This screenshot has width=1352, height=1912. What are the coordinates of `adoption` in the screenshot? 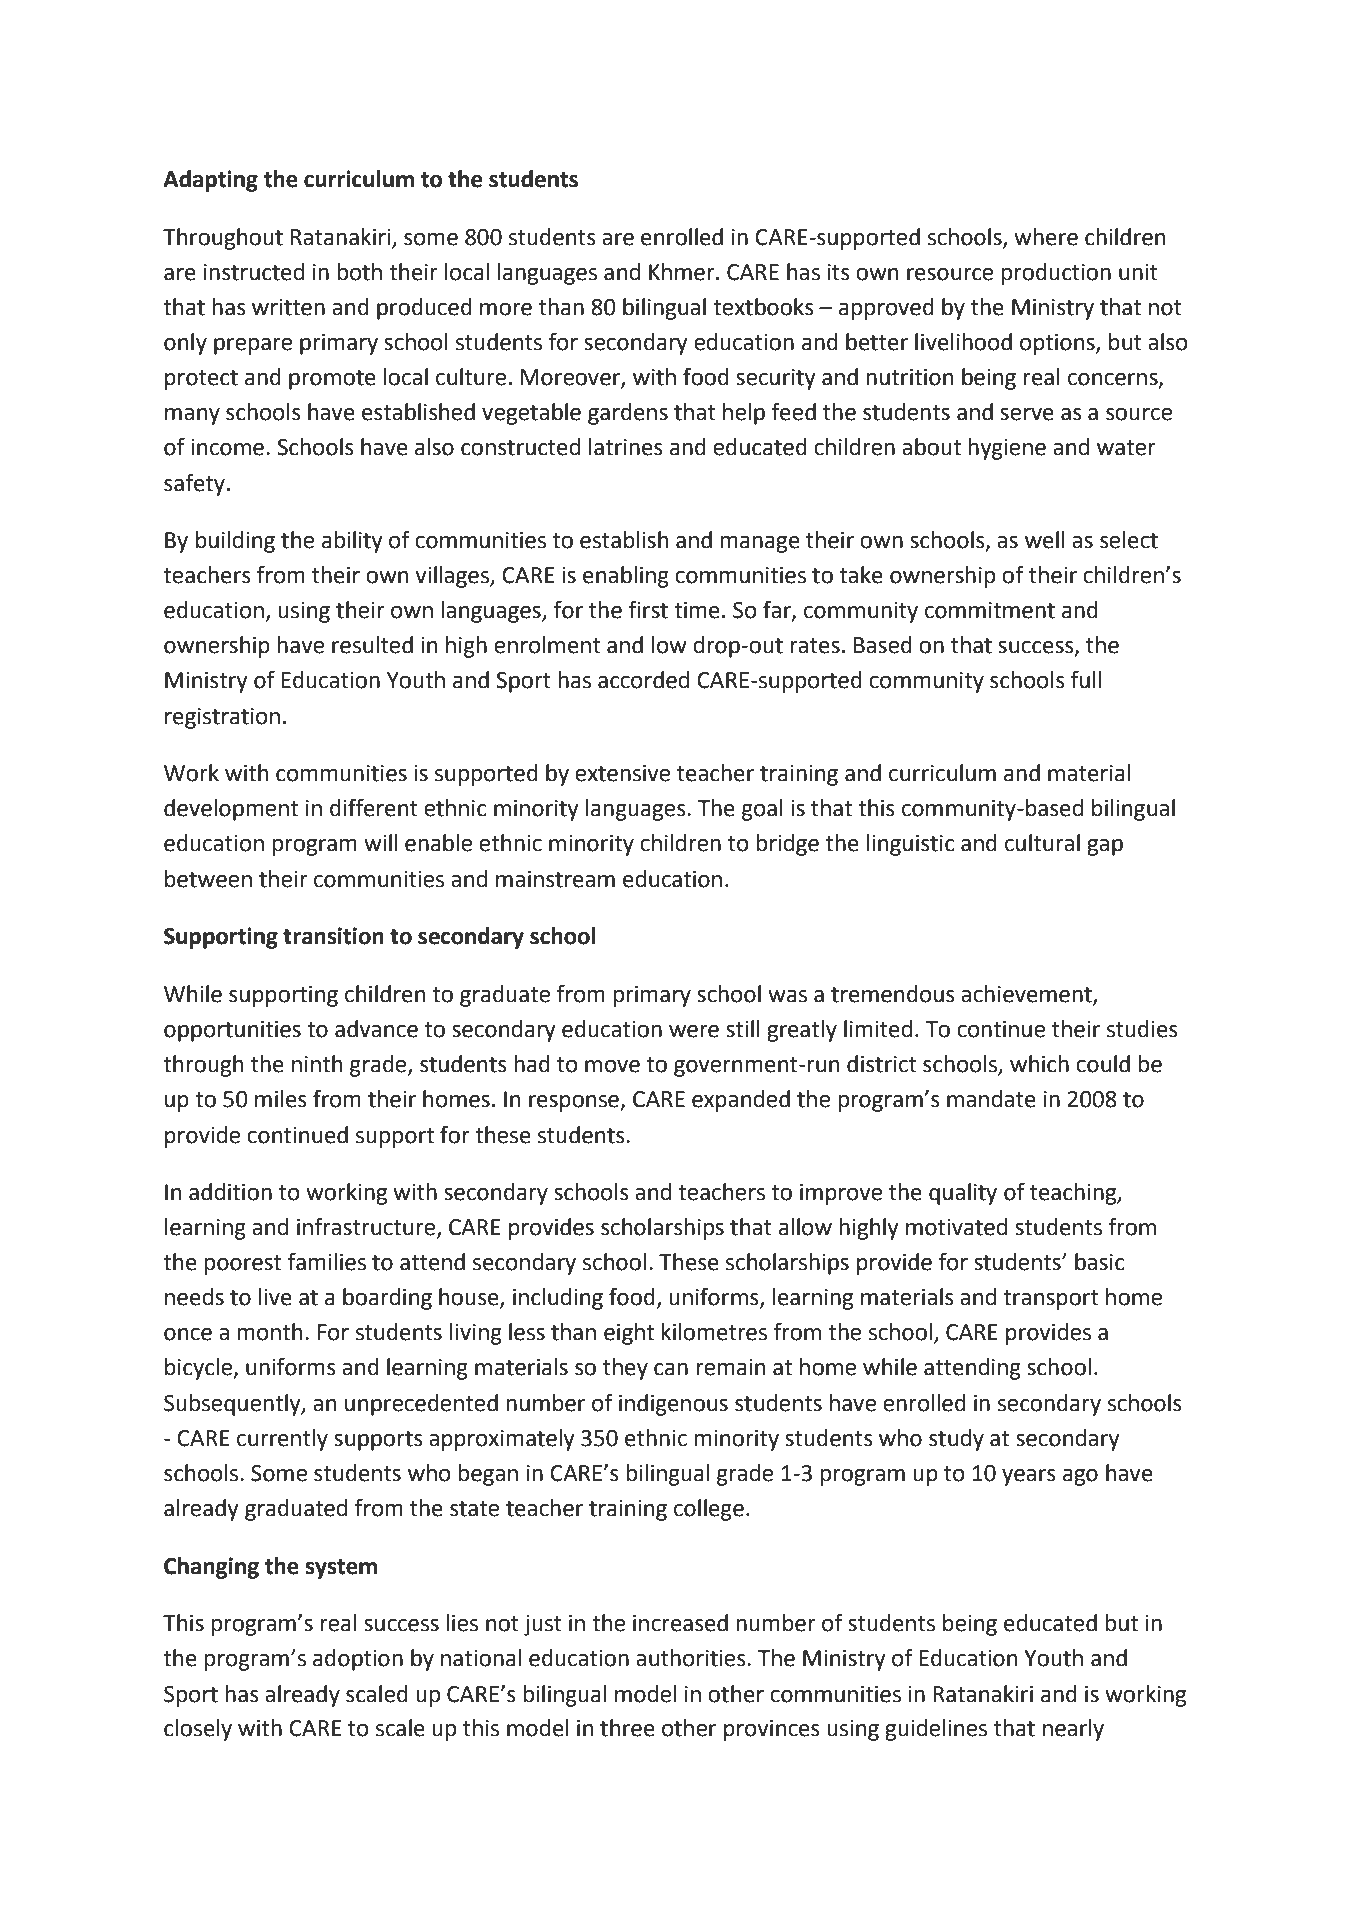 It's located at (358, 1660).
